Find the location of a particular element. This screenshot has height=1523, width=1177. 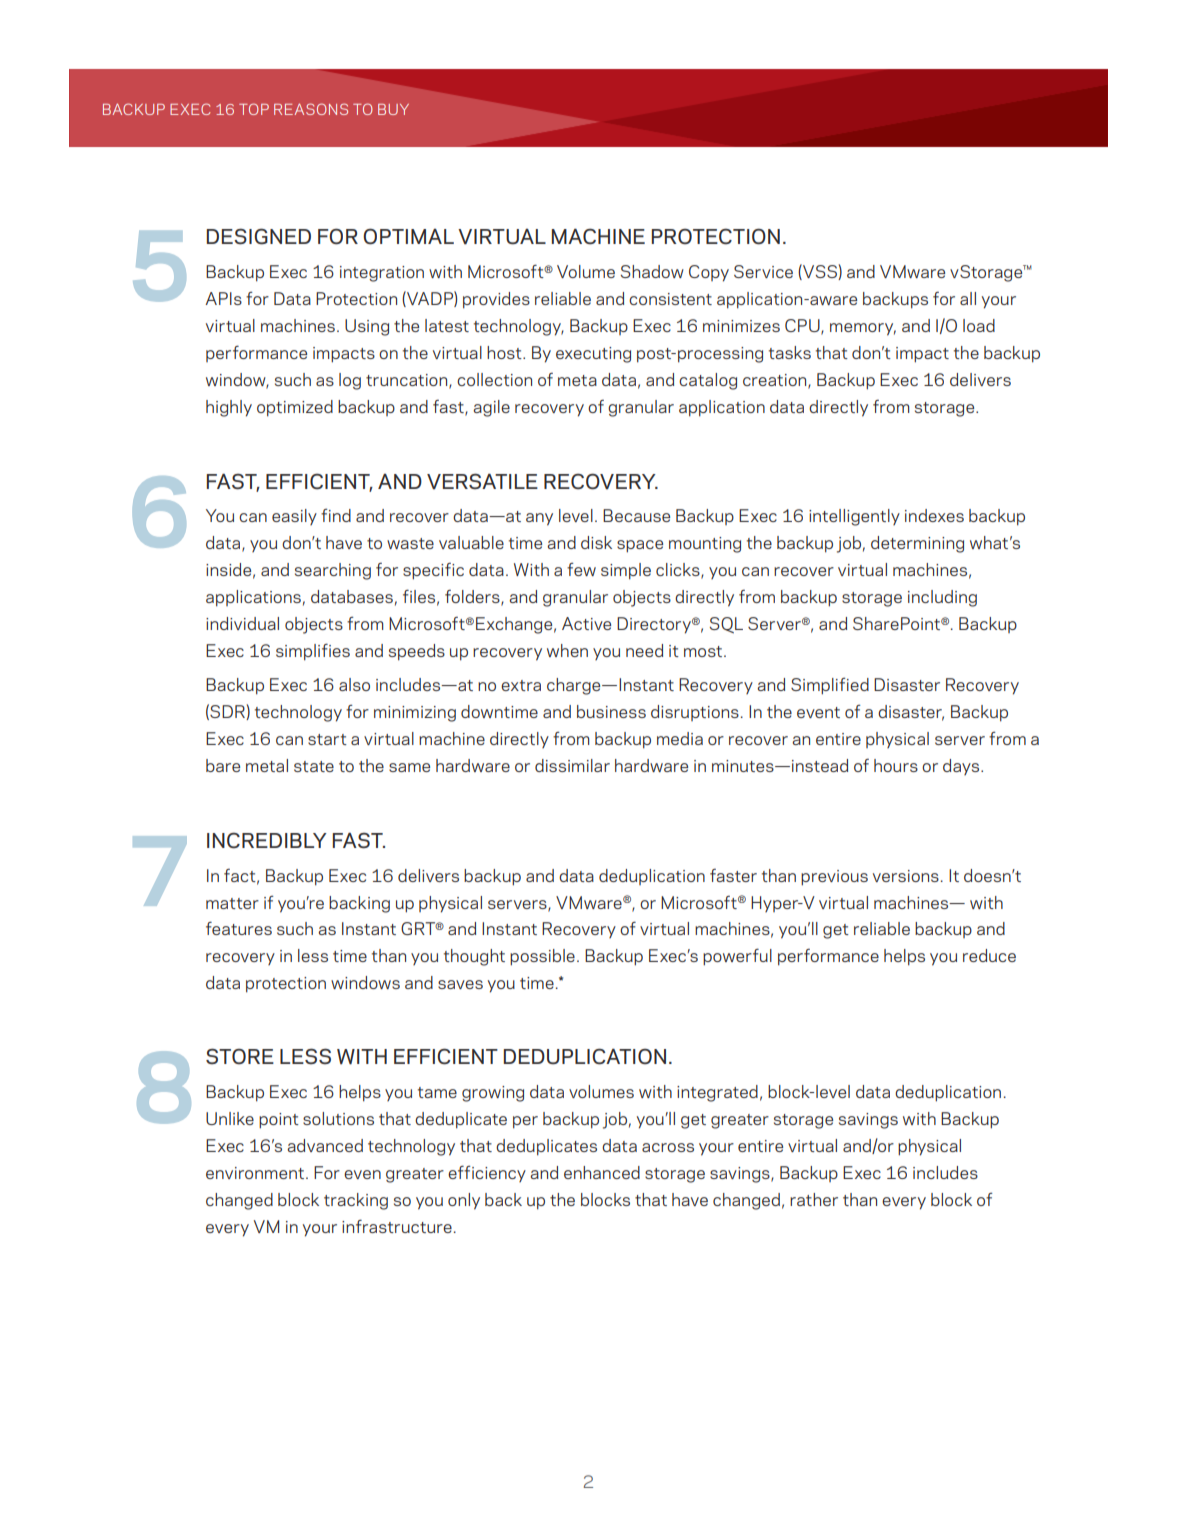

tracking is located at coordinates (356, 1201).
